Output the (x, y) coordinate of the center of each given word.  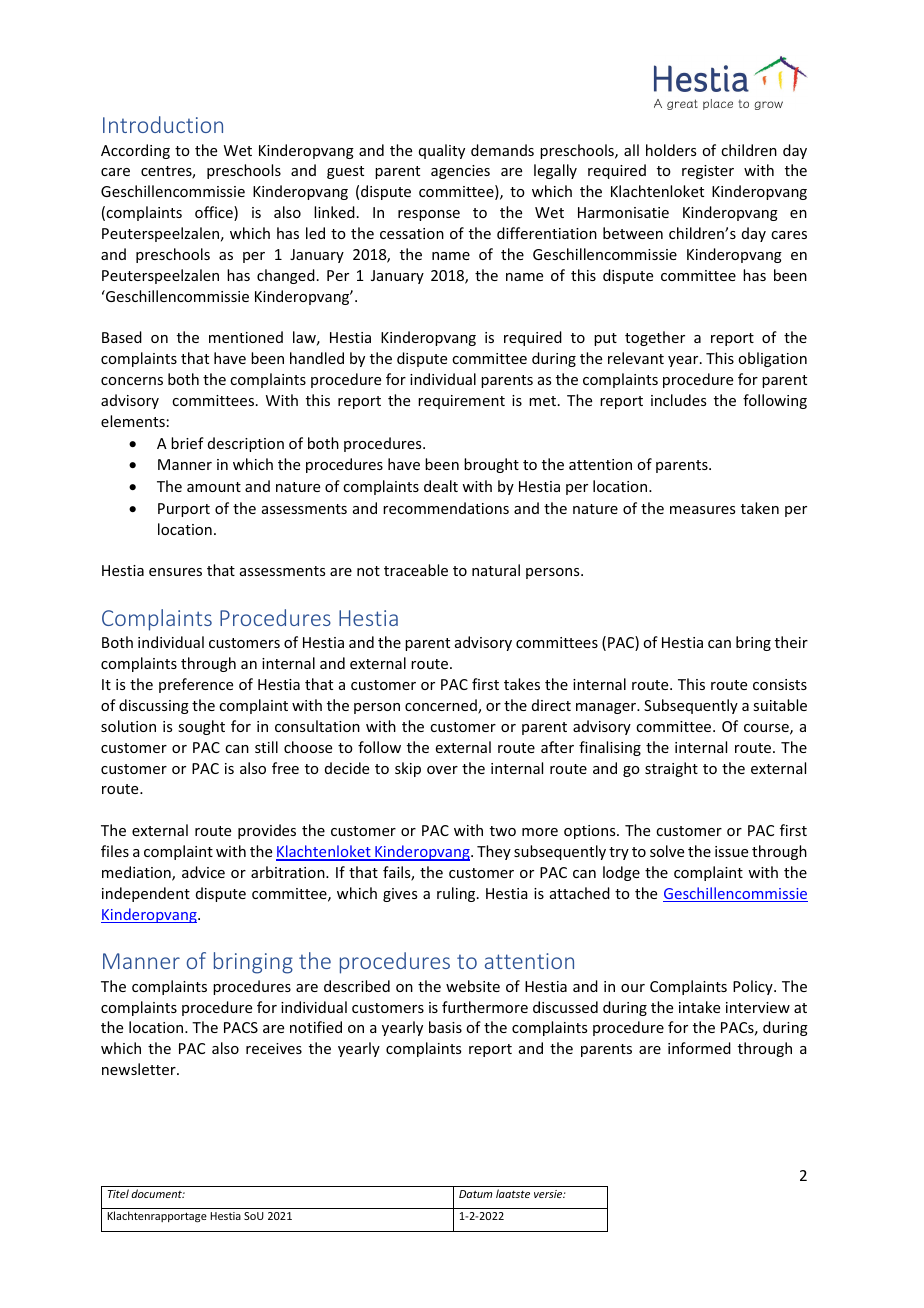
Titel (118, 1193)
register (708, 172)
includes (678, 400)
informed (699, 1048)
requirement (461, 402)
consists (780, 684)
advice (203, 872)
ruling (457, 894)
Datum (475, 1194)
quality (442, 151)
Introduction (163, 124)
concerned (442, 706)
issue (731, 851)
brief (187, 443)
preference (196, 685)
